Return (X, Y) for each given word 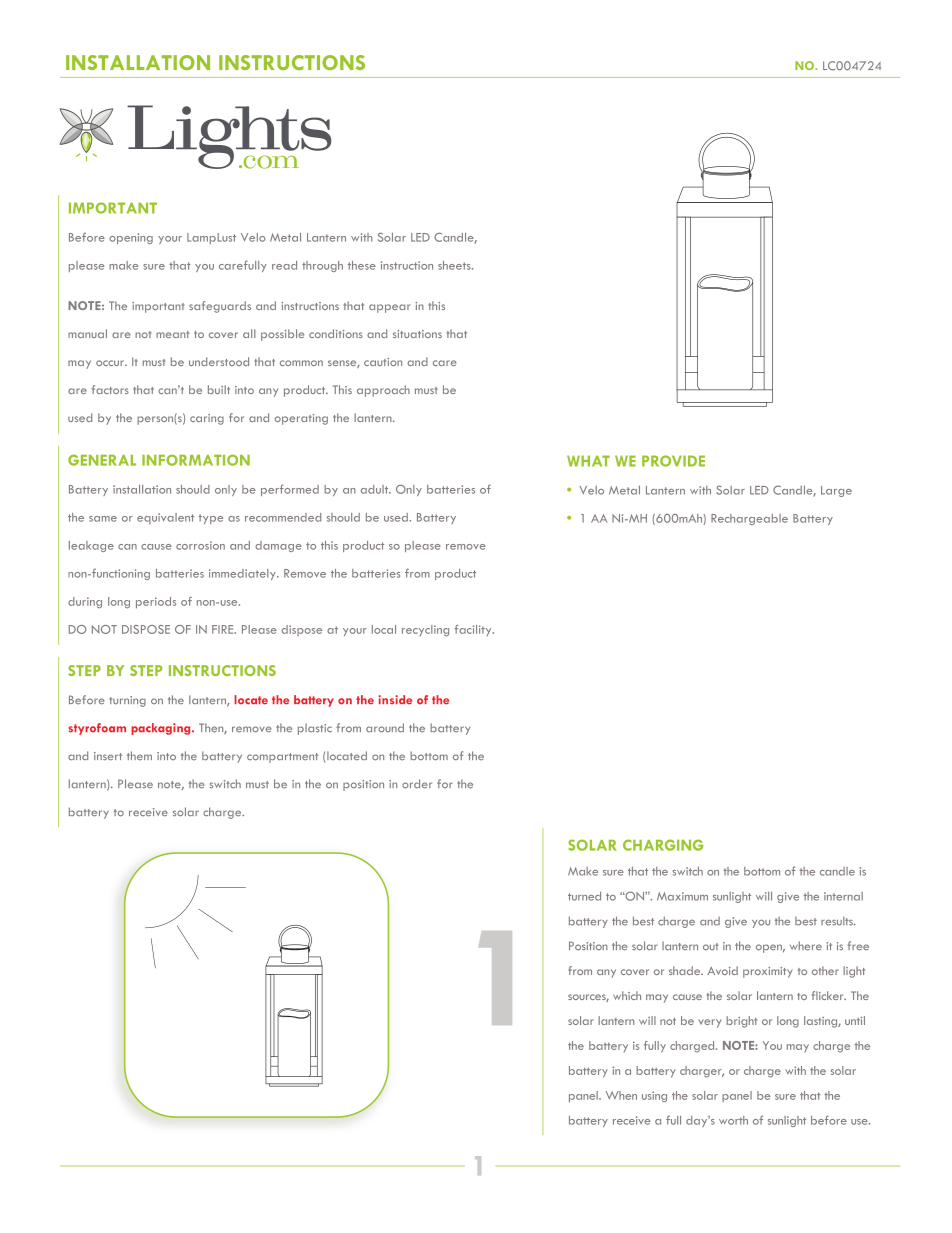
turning (127, 701)
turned (584, 896)
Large (836, 491)
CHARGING (663, 845)
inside (395, 700)
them (139, 755)
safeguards (220, 307)
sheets (455, 265)
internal (843, 896)
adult (376, 489)
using (654, 1096)
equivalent (165, 518)
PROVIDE (673, 461)
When (621, 1095)
